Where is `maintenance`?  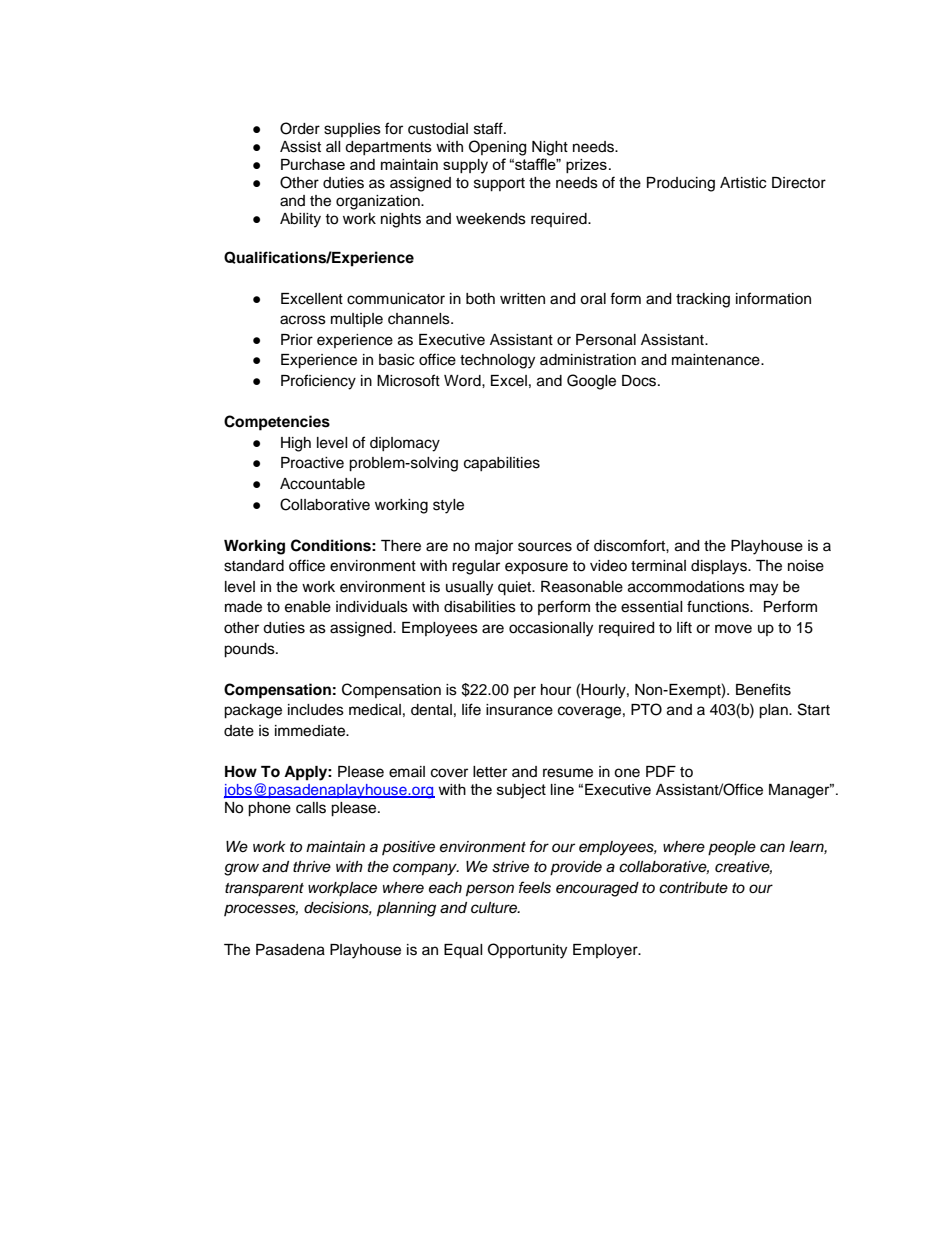 maintenance is located at coordinates (717, 360).
